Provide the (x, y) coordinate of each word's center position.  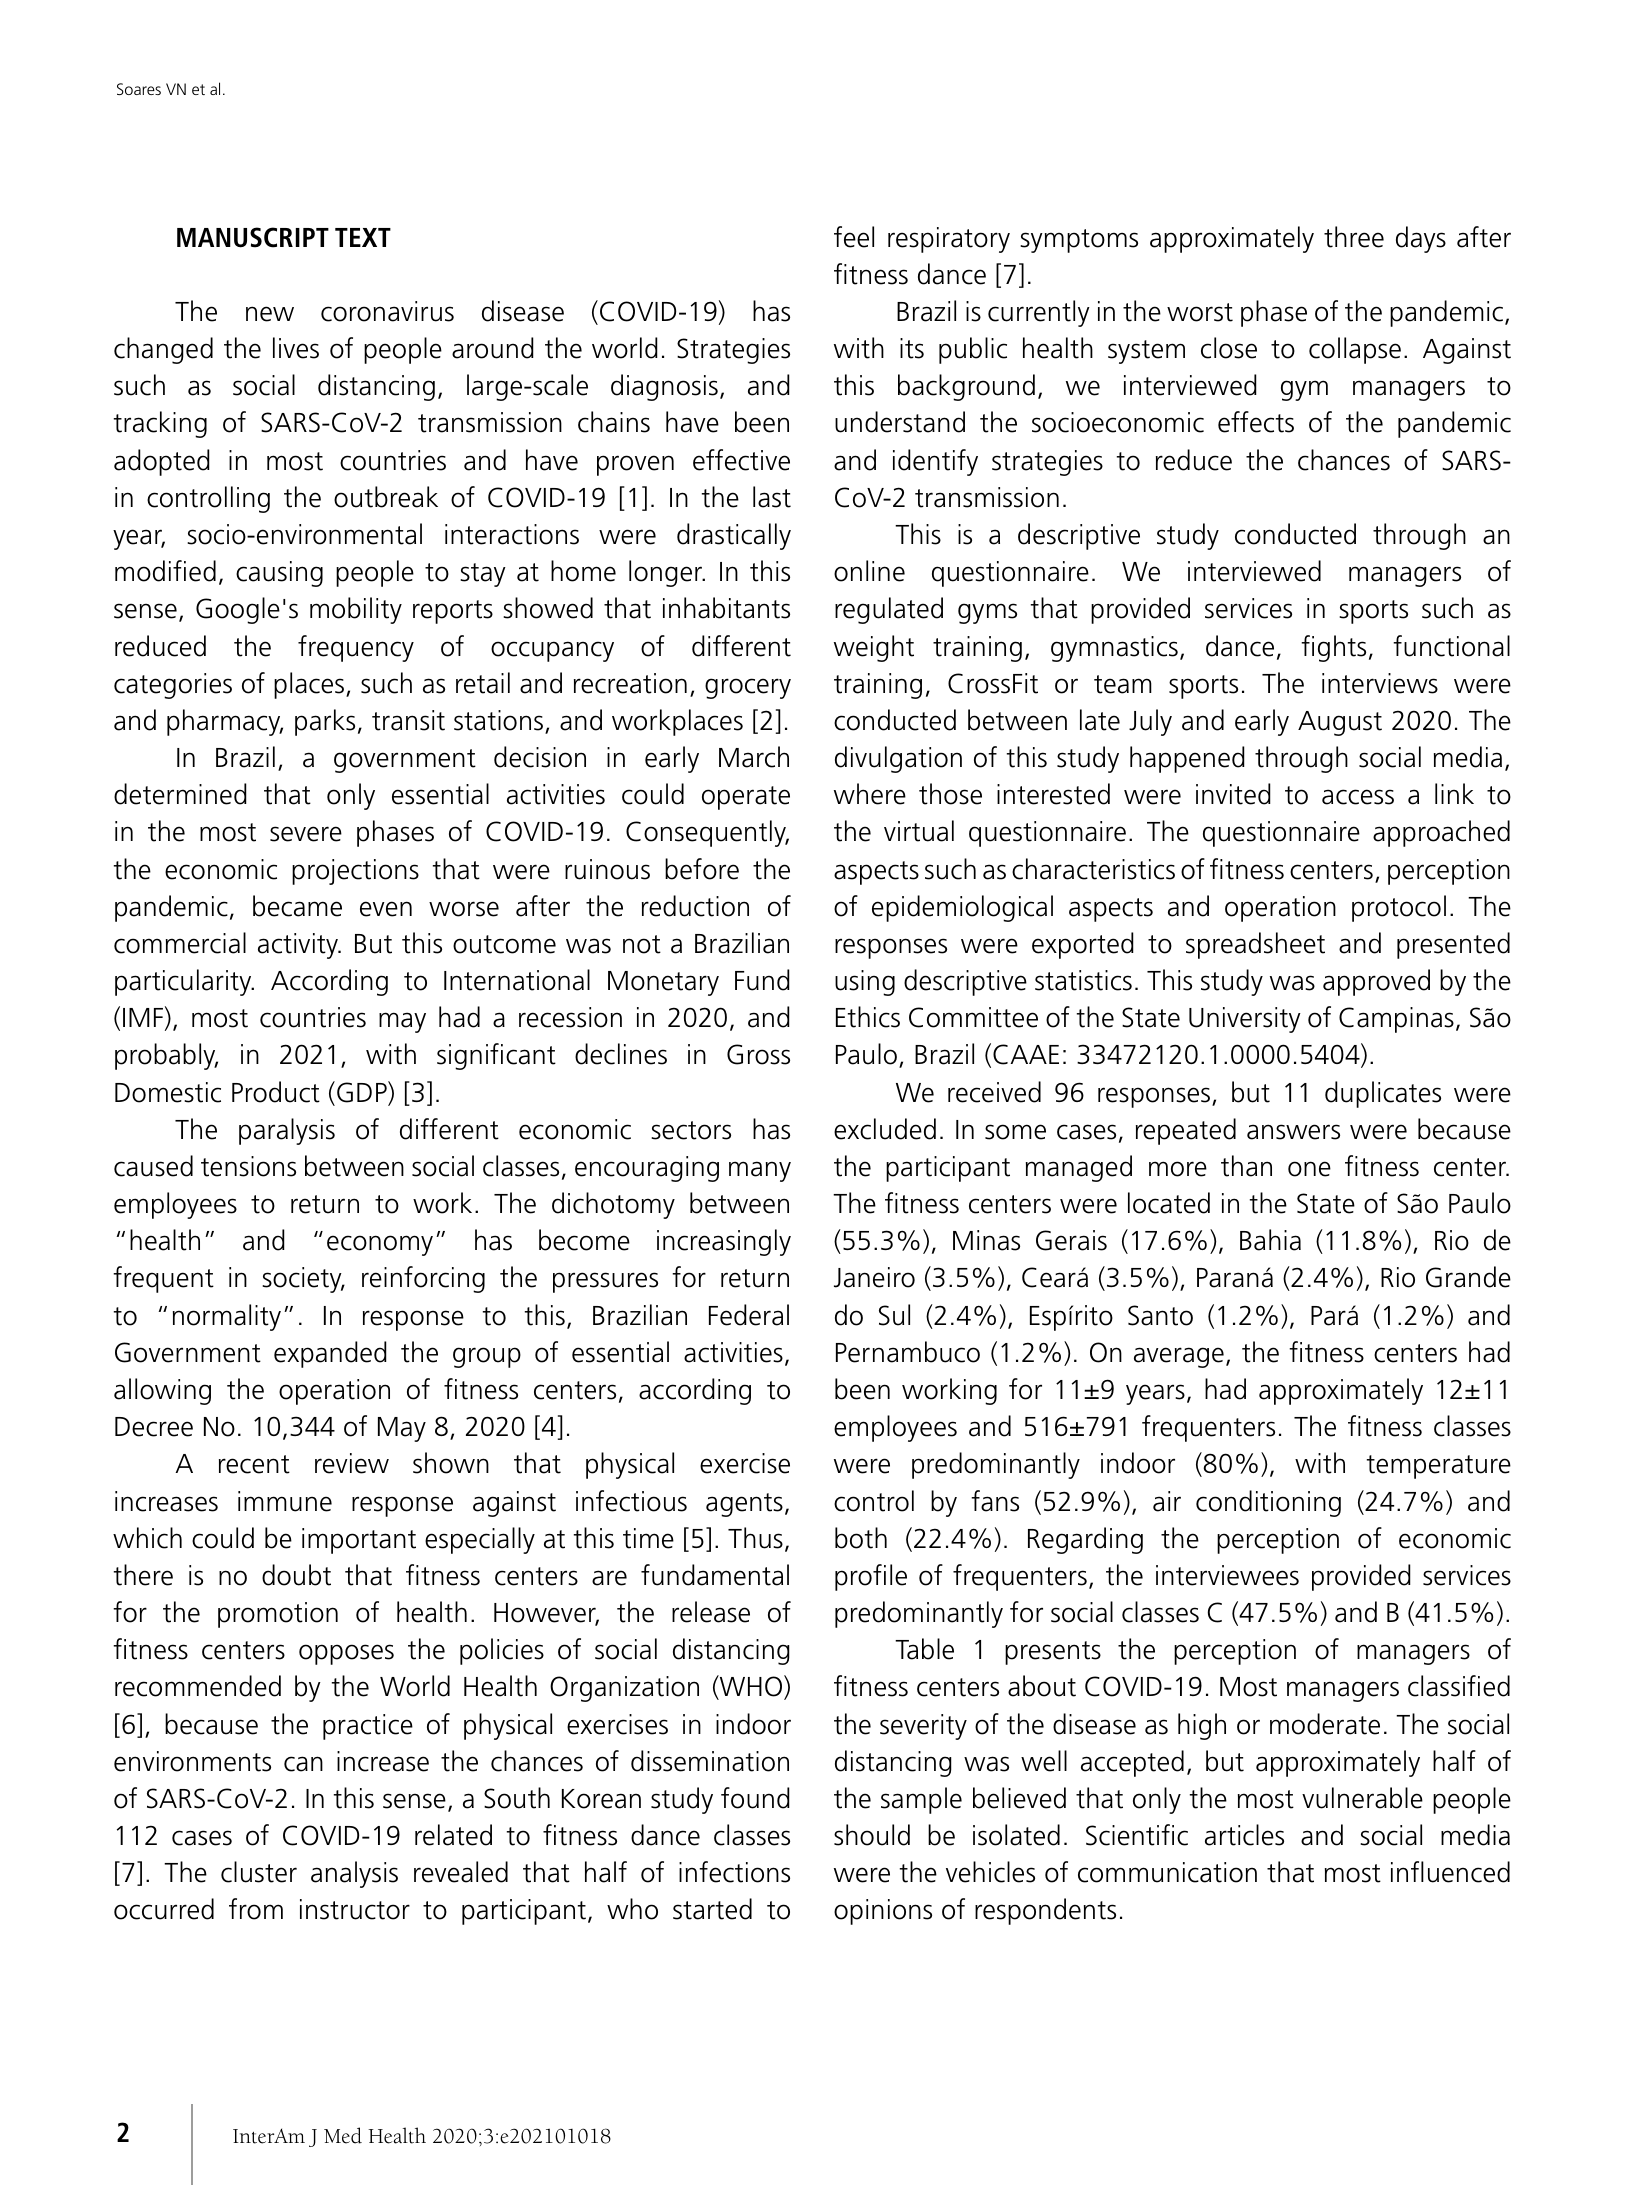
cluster (259, 1872)
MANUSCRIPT (253, 237)
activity (299, 946)
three (1354, 237)
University (1245, 1020)
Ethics (868, 1017)
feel (854, 237)
